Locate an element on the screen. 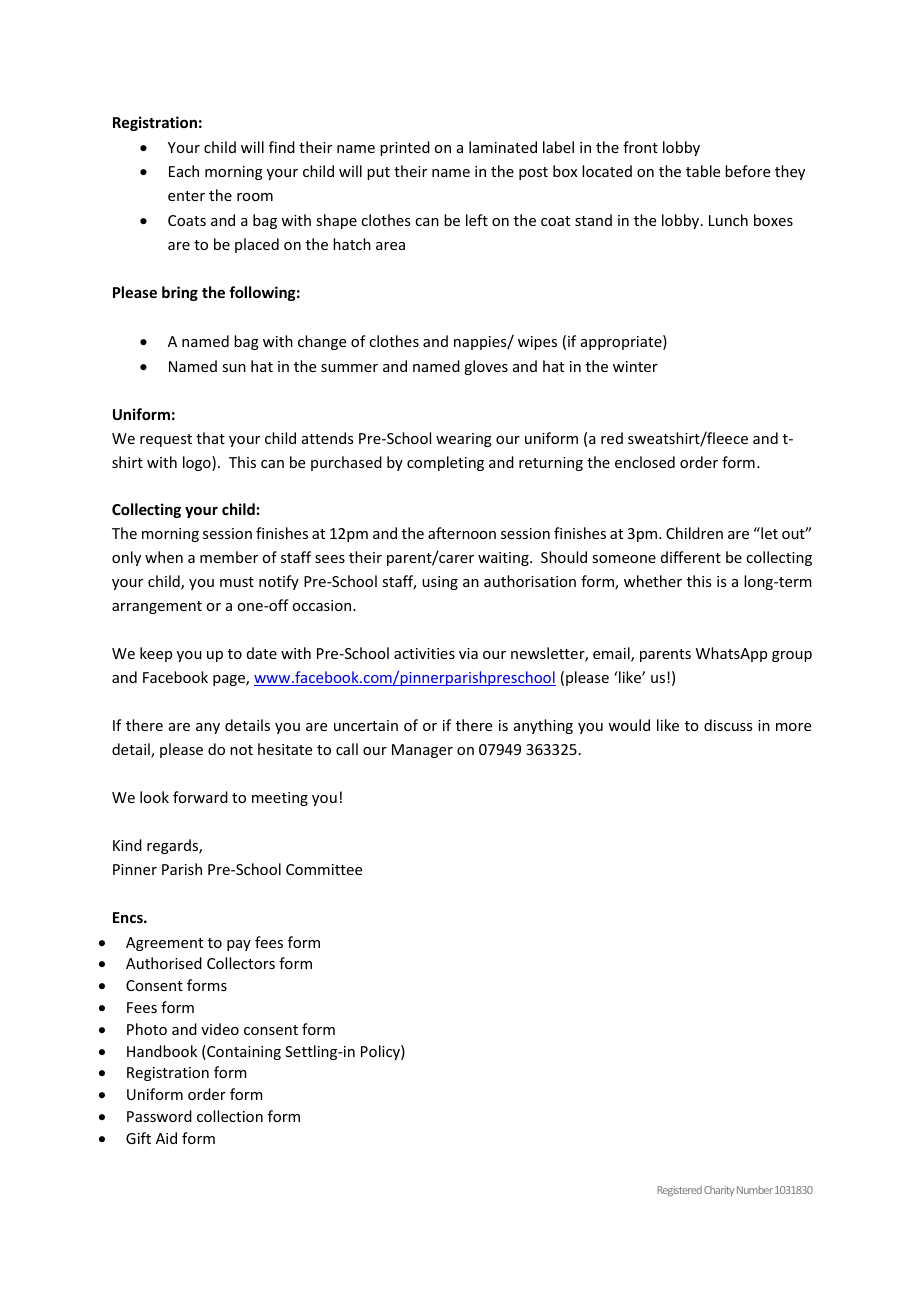  different is located at coordinates (691, 557).
